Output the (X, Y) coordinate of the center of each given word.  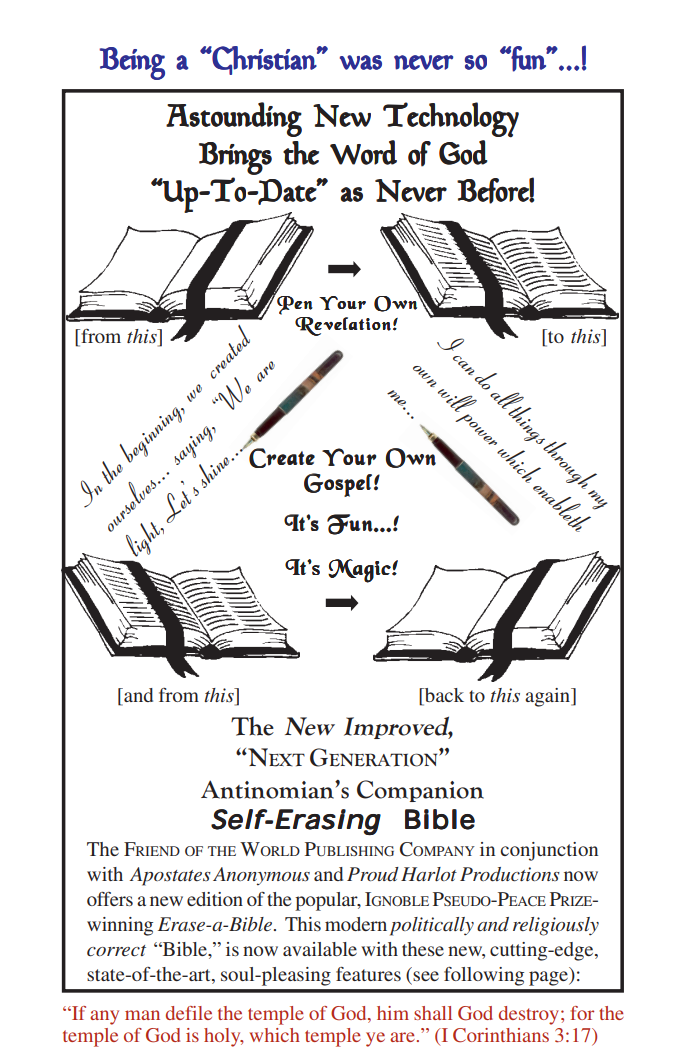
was (361, 62)
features (368, 974)
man (142, 1015)
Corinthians (501, 1035)
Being (132, 63)
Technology (451, 120)
